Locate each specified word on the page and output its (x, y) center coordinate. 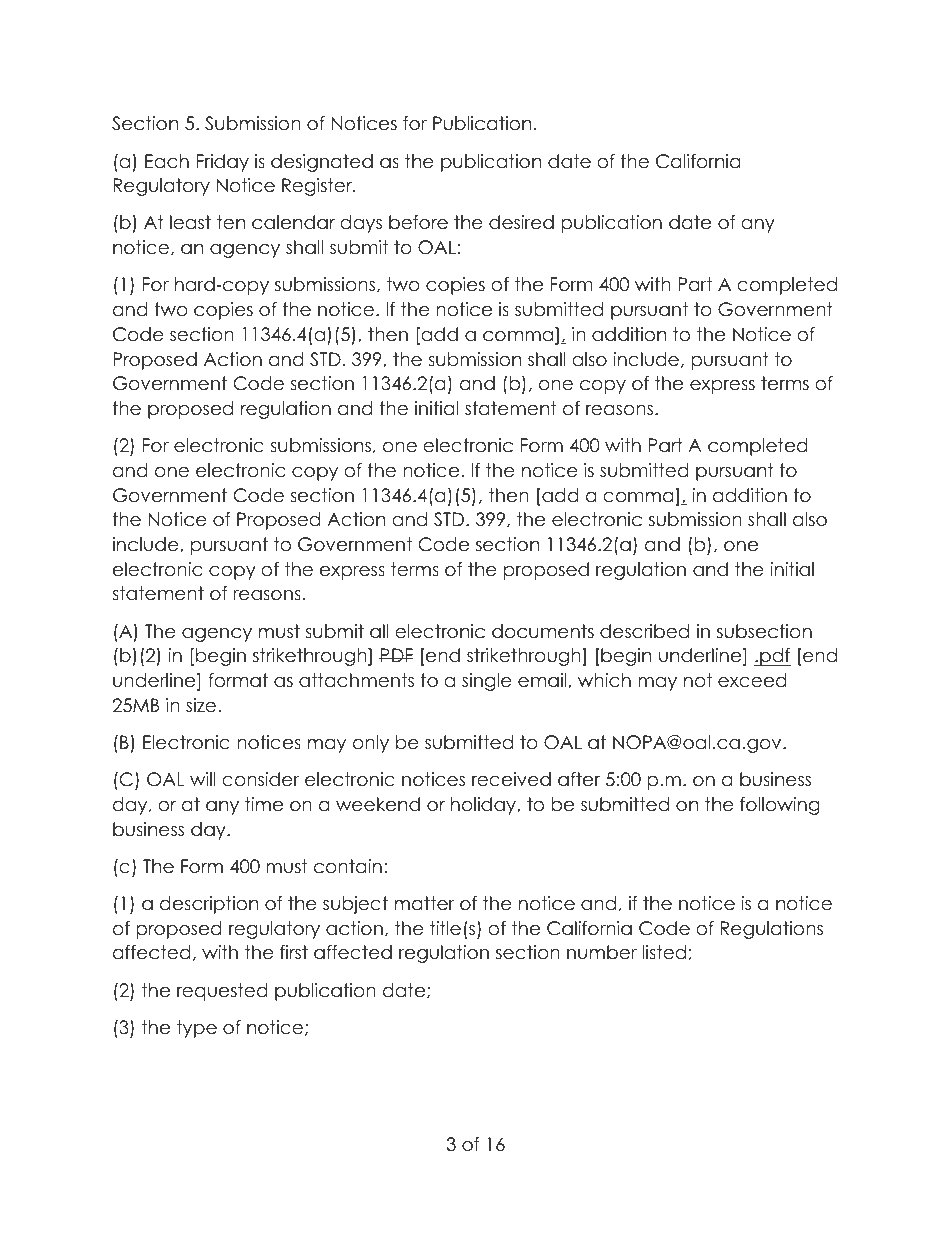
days (361, 224)
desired (521, 222)
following (780, 806)
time (264, 804)
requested (222, 992)
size (201, 705)
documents (543, 631)
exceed (752, 680)
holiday (484, 806)
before (418, 222)
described (644, 631)
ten (231, 222)
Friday (223, 163)
